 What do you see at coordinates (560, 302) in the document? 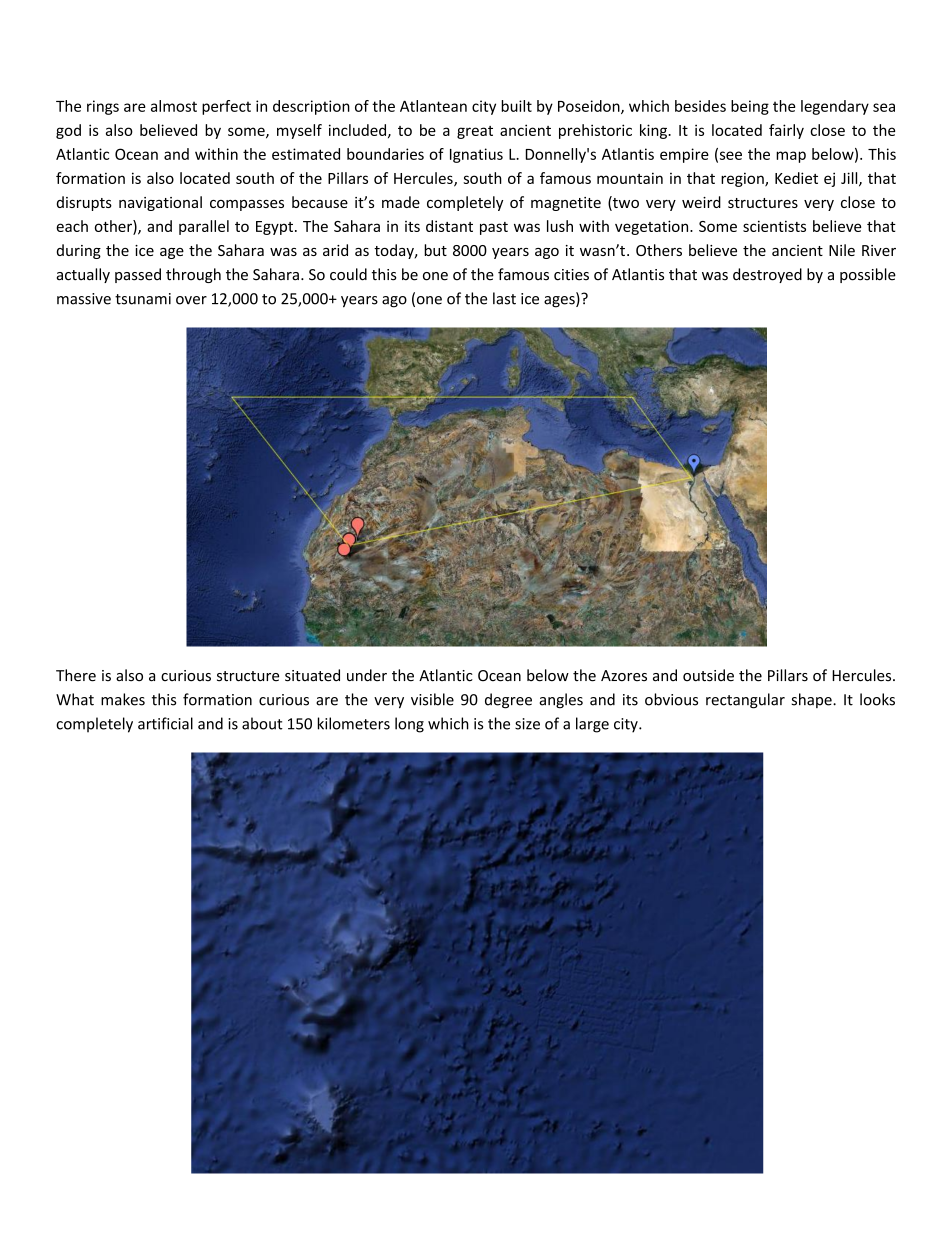
I see `ages` at bounding box center [560, 302].
